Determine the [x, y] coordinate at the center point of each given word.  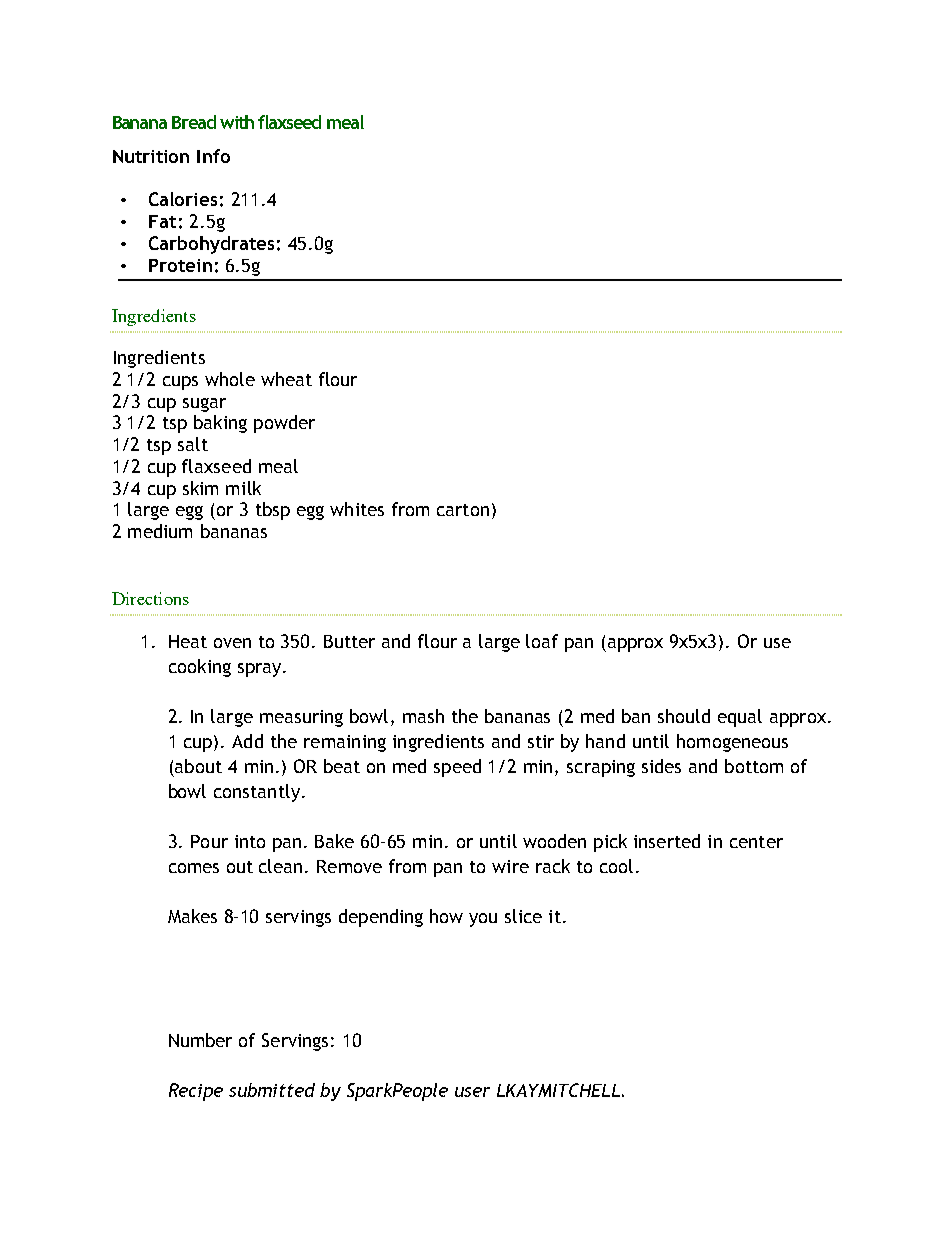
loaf [542, 641]
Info [213, 156]
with [237, 122]
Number [200, 1040]
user [472, 1092]
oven [232, 643]
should [684, 716]
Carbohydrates [211, 245]
